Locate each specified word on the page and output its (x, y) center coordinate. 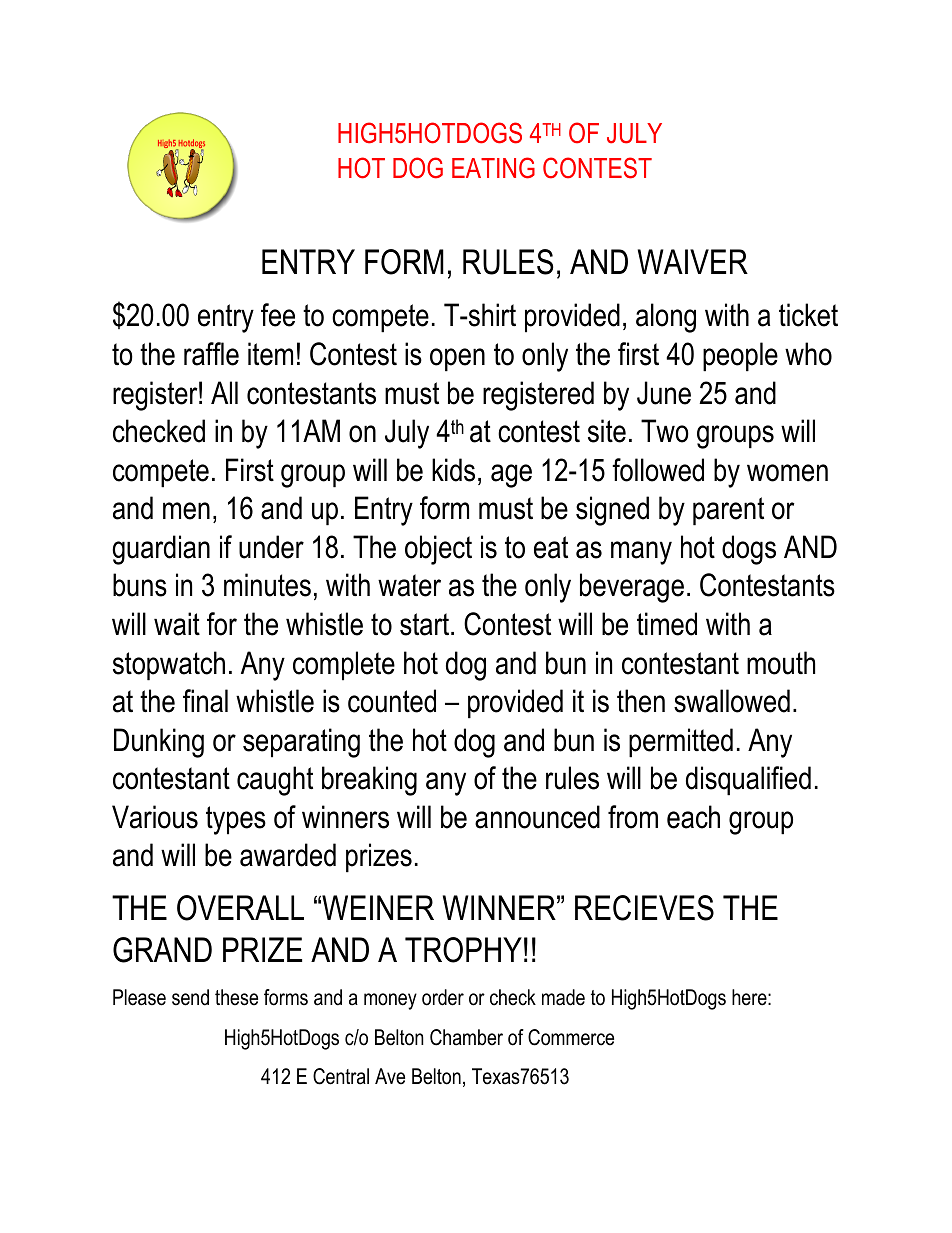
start (426, 624)
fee (278, 315)
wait (177, 624)
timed (667, 624)
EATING (493, 168)
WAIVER (693, 261)
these (236, 997)
